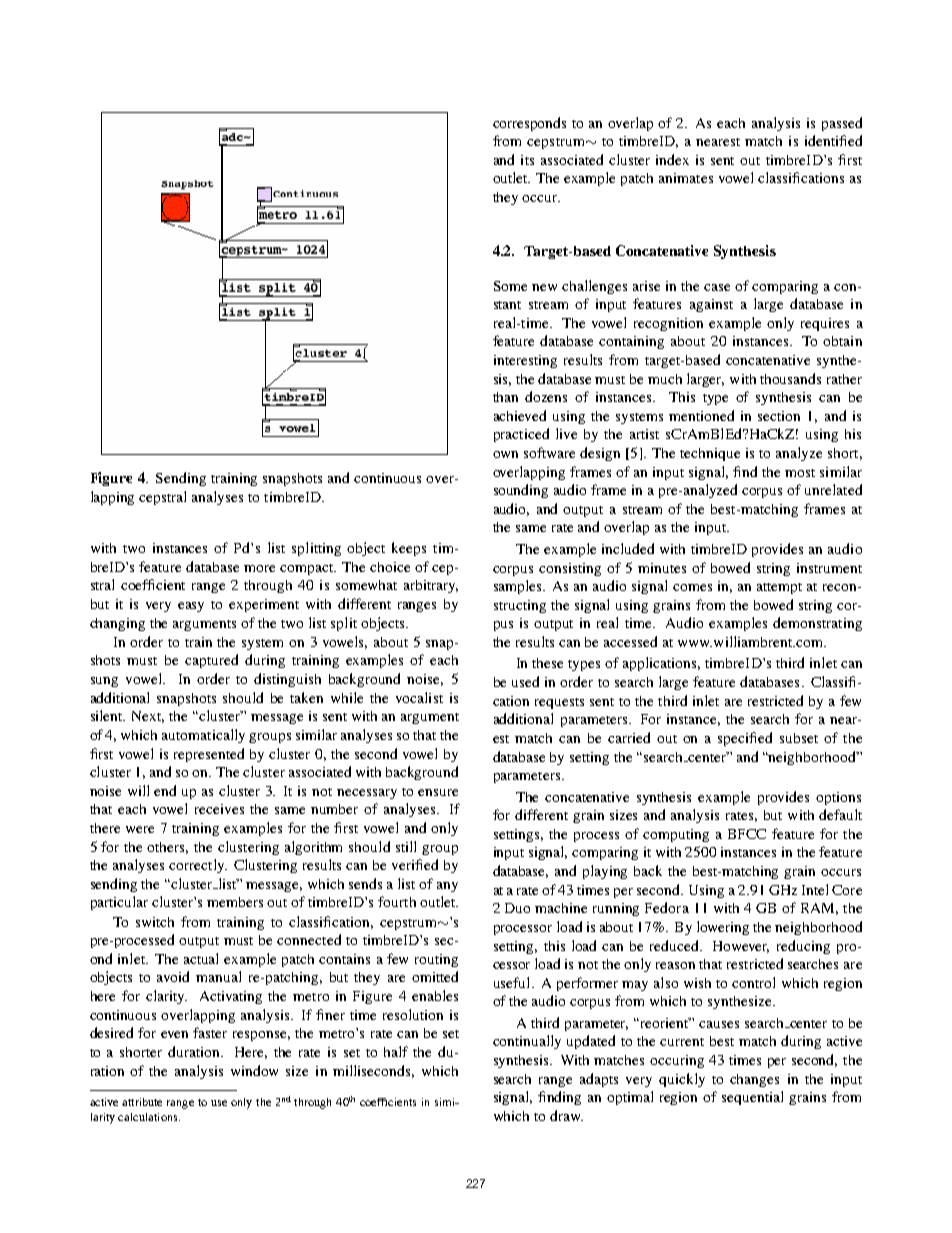  Describe the element at coordinates (527, 160) in the document. I see `its` at that location.
